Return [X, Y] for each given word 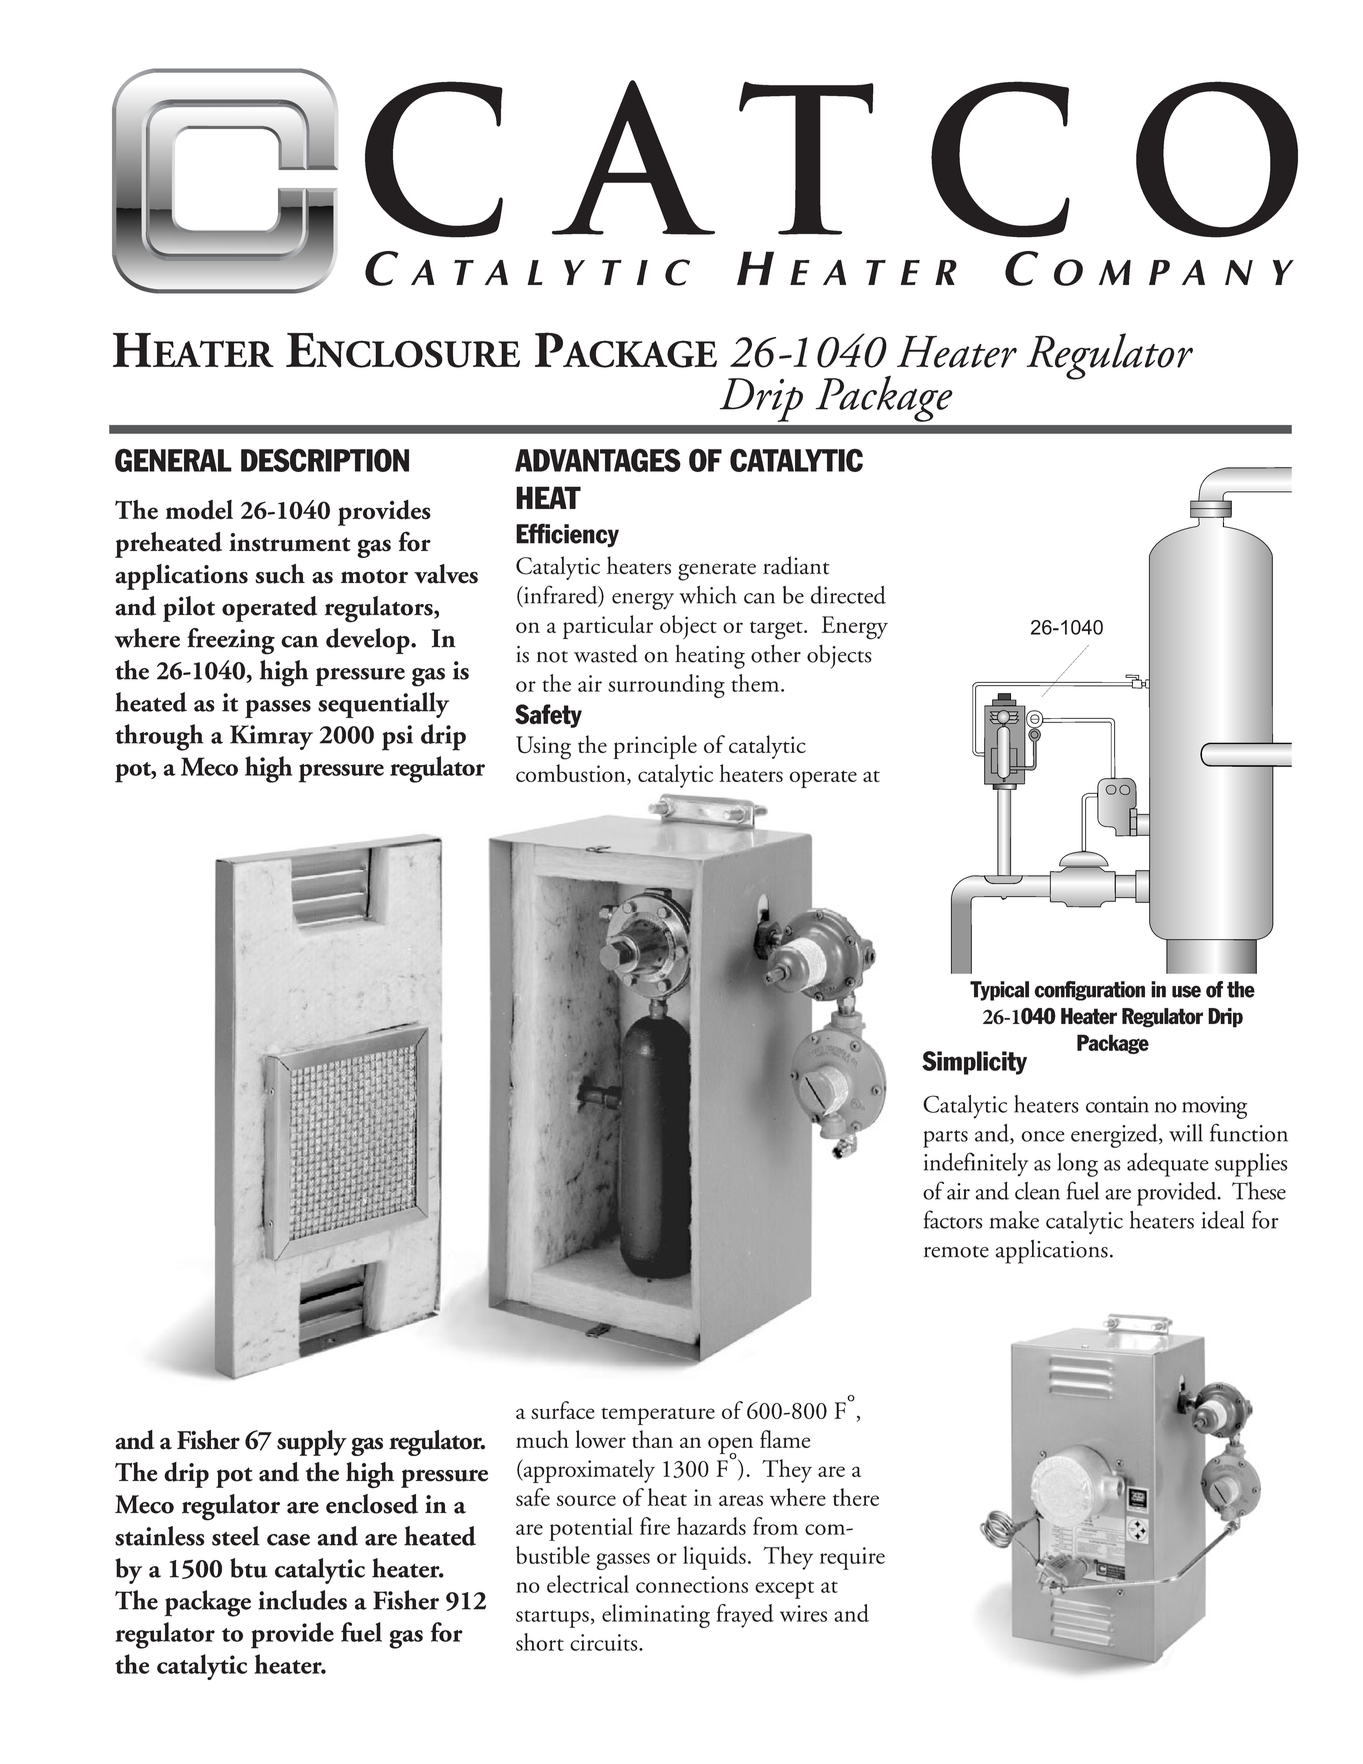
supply [312, 1443]
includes [302, 1600]
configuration [1089, 991]
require [852, 1558]
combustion [572, 774]
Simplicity [974, 1063]
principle [655, 747]
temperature [658, 1416]
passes [278, 709]
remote [956, 1252]
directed [848, 595]
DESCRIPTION [325, 460]
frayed [745, 1616]
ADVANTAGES [598, 460]
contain [1117, 1104]
